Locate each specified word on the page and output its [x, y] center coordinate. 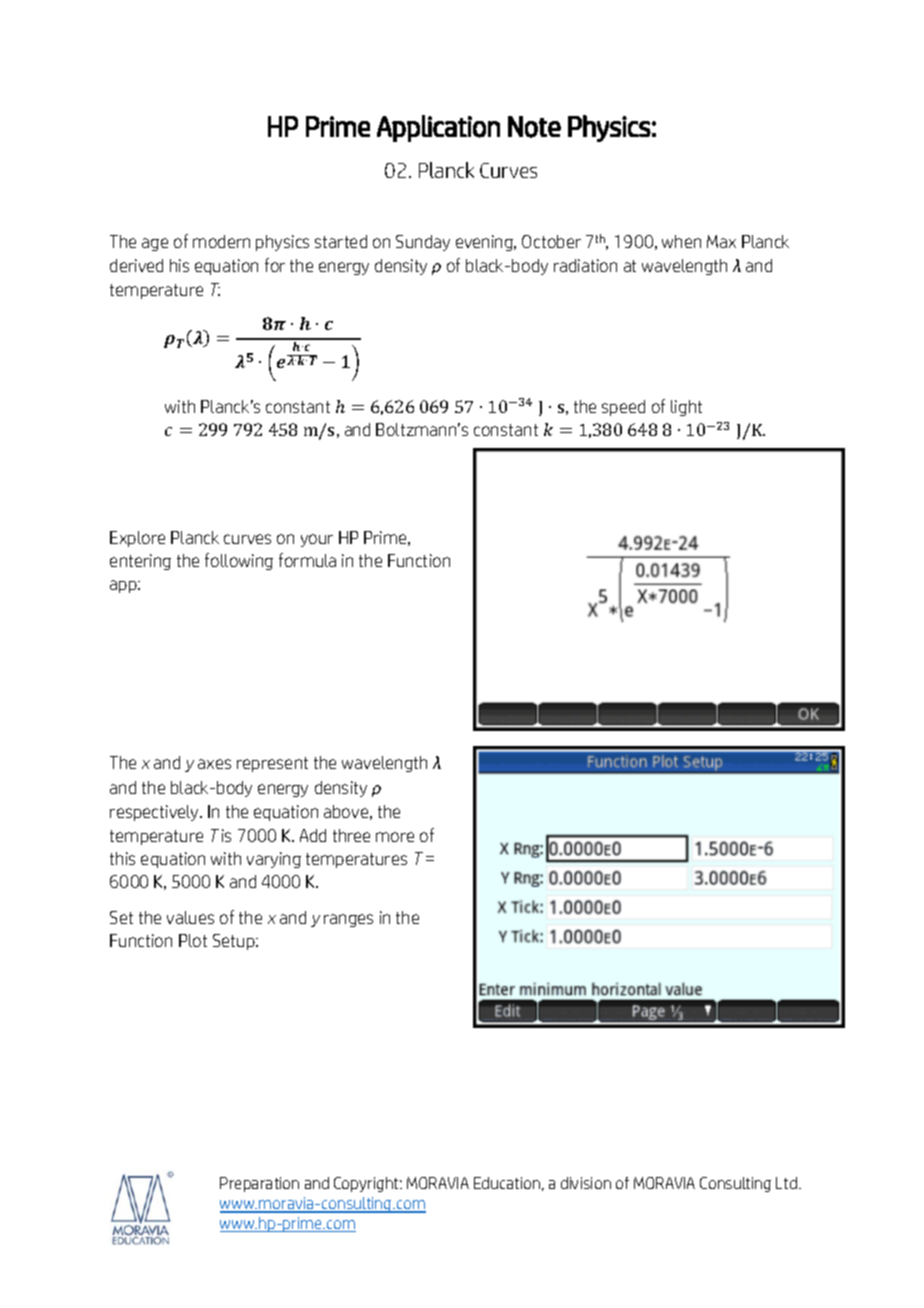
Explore [137, 539]
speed [623, 408]
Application [438, 128]
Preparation [259, 1184]
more [395, 837]
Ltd [786, 1183]
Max [721, 241]
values [190, 917]
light [686, 408]
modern [221, 241]
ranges [348, 920]
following [239, 561]
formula [307, 560]
